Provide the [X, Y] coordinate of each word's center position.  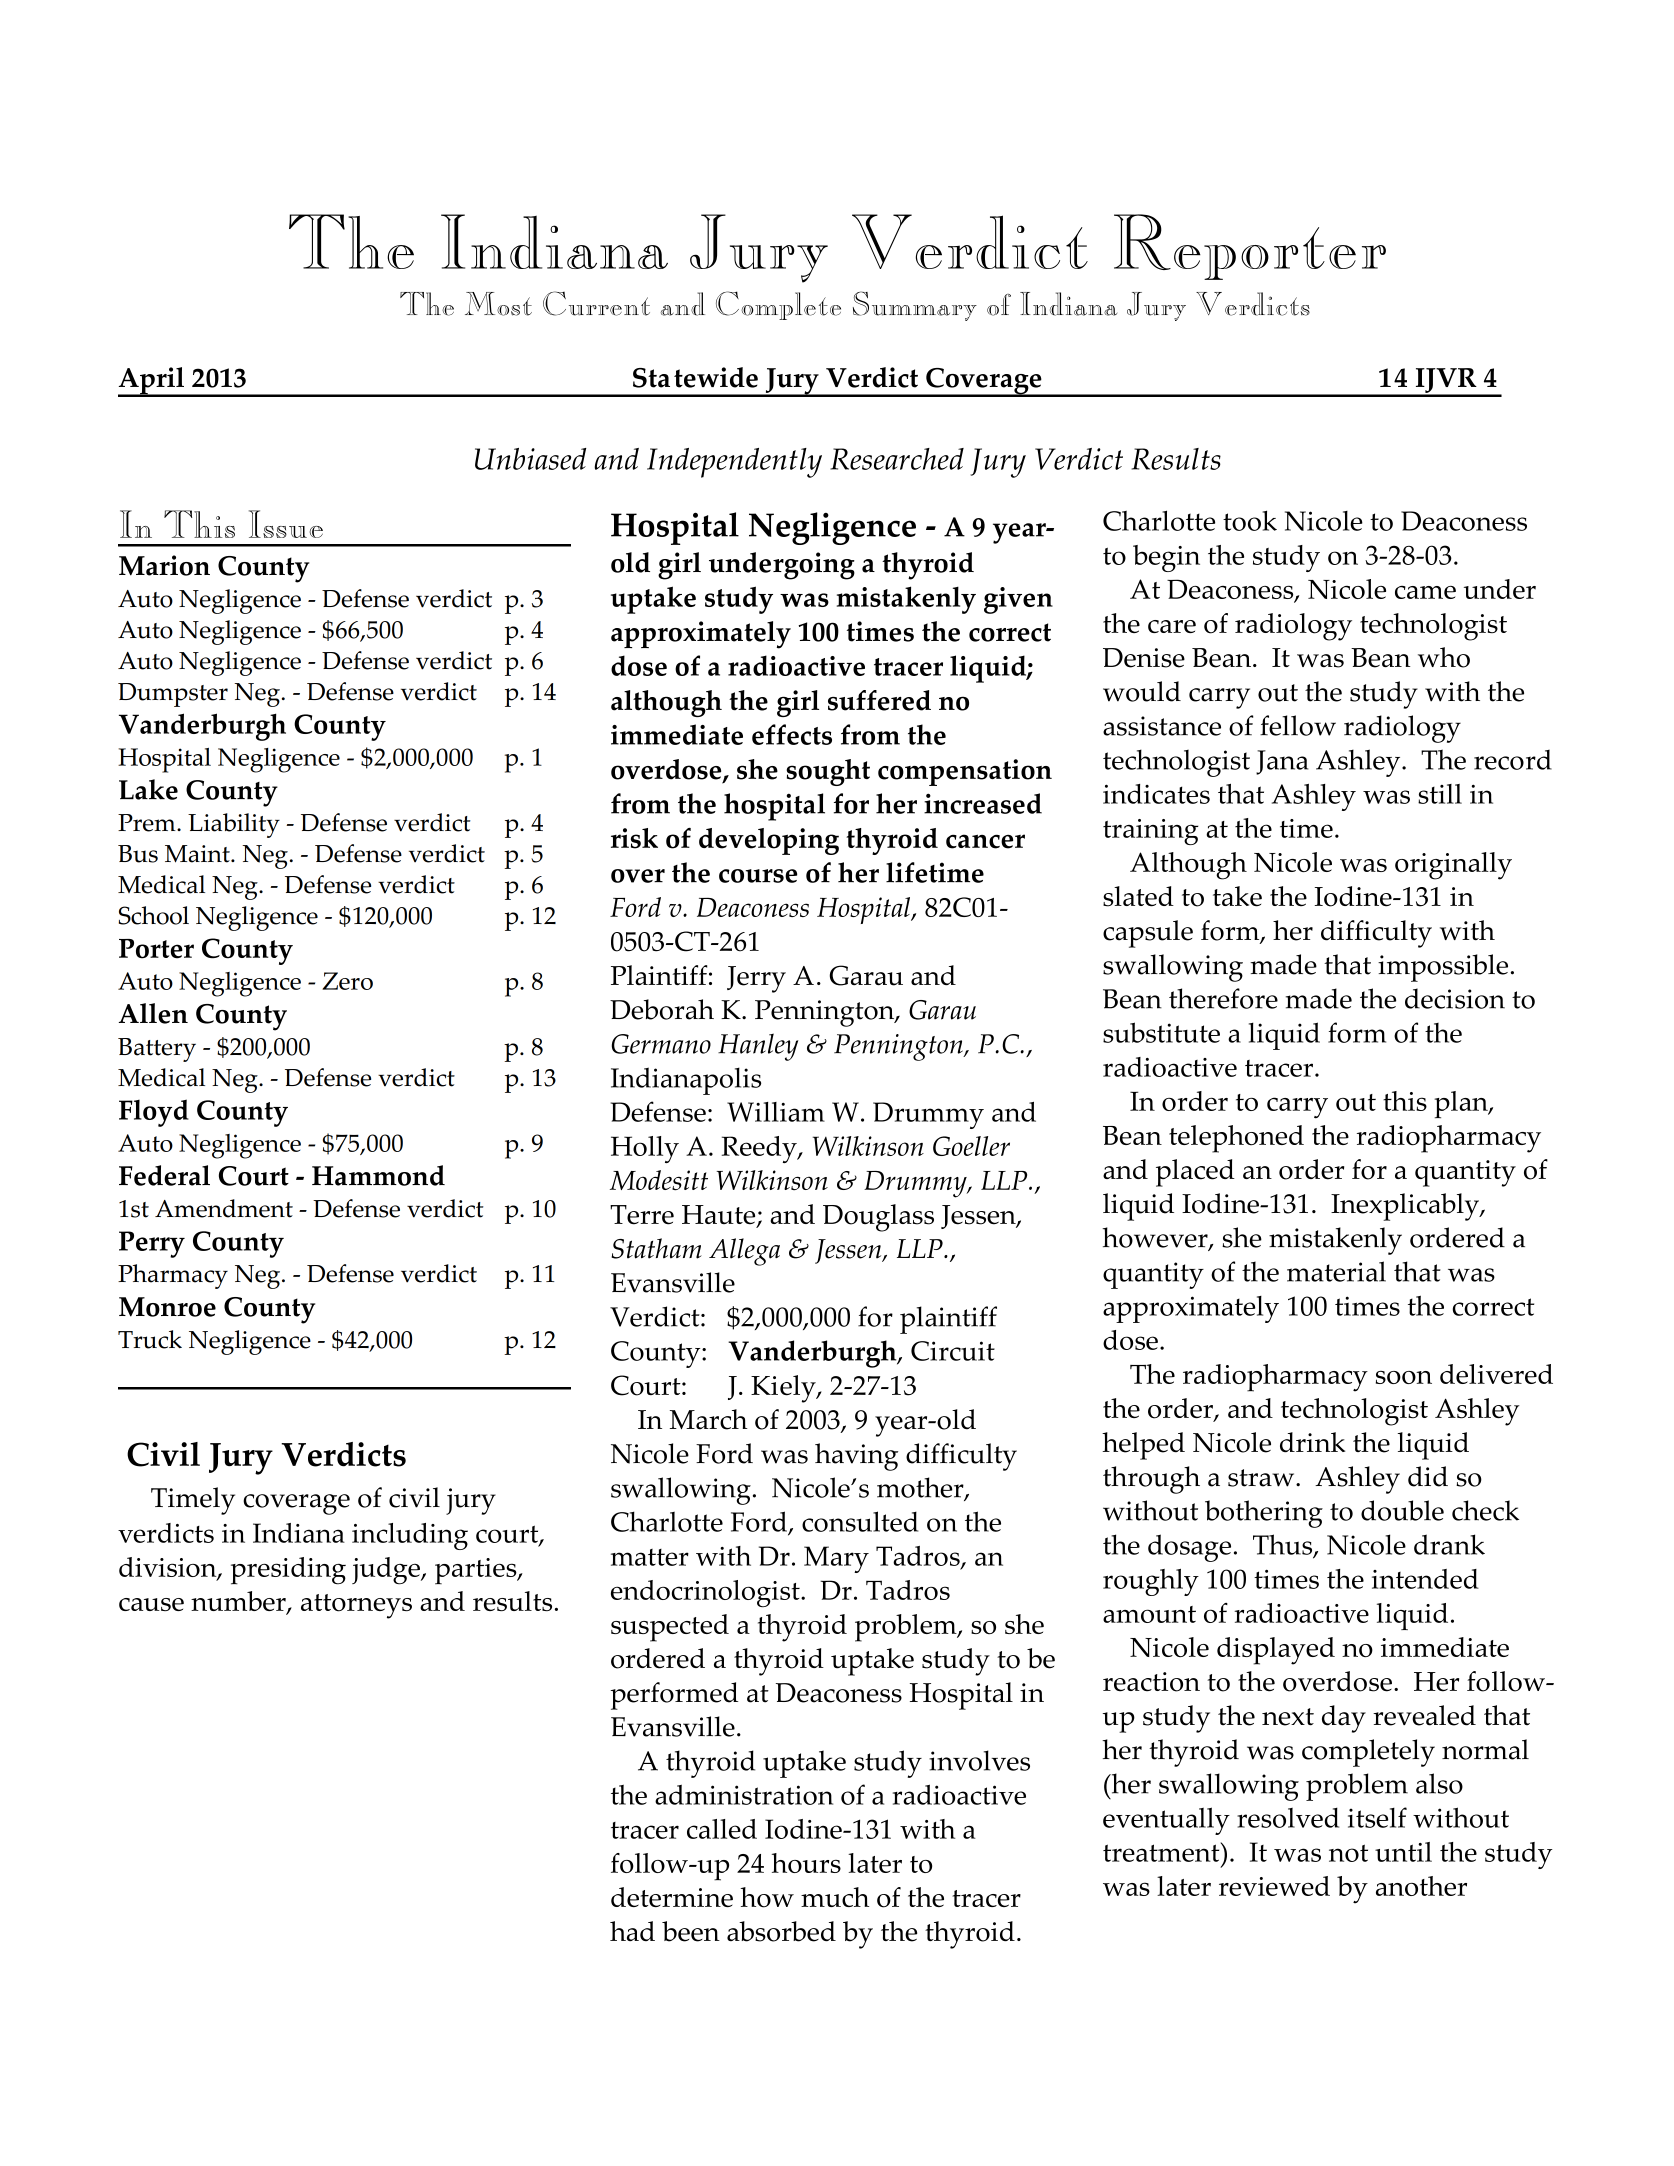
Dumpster [173, 695]
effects [792, 734]
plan [1462, 1104]
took [1250, 520]
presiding [288, 1571]
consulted [860, 1521]
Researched [897, 459]
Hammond [378, 1175]
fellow [1298, 725]
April [152, 382]
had [632, 1931]
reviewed [1274, 1886]
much [835, 1897]
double [1402, 1510]
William [776, 1112]
